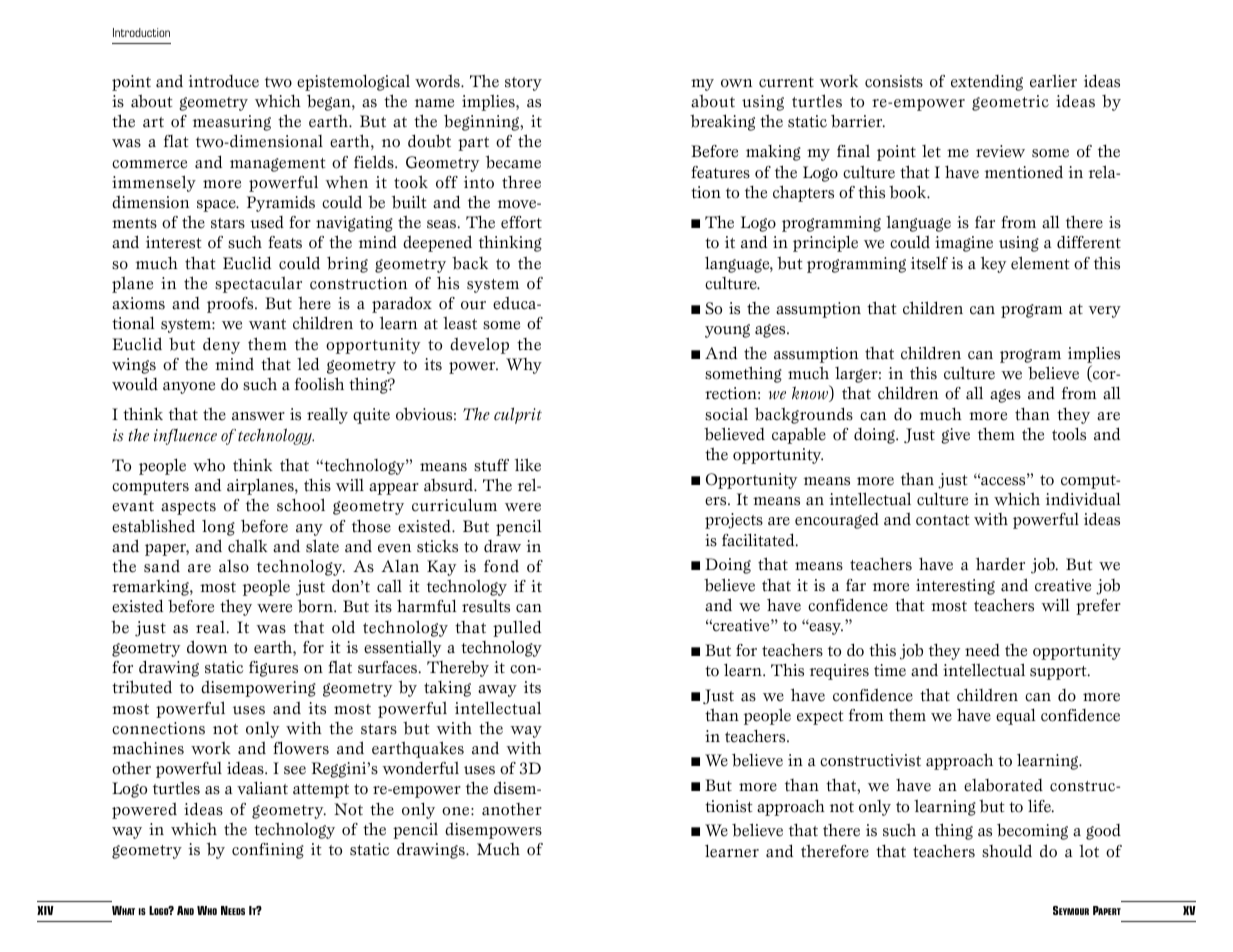 This document has height=952, width=1233. I want to click on geometric, so click(1010, 103).
